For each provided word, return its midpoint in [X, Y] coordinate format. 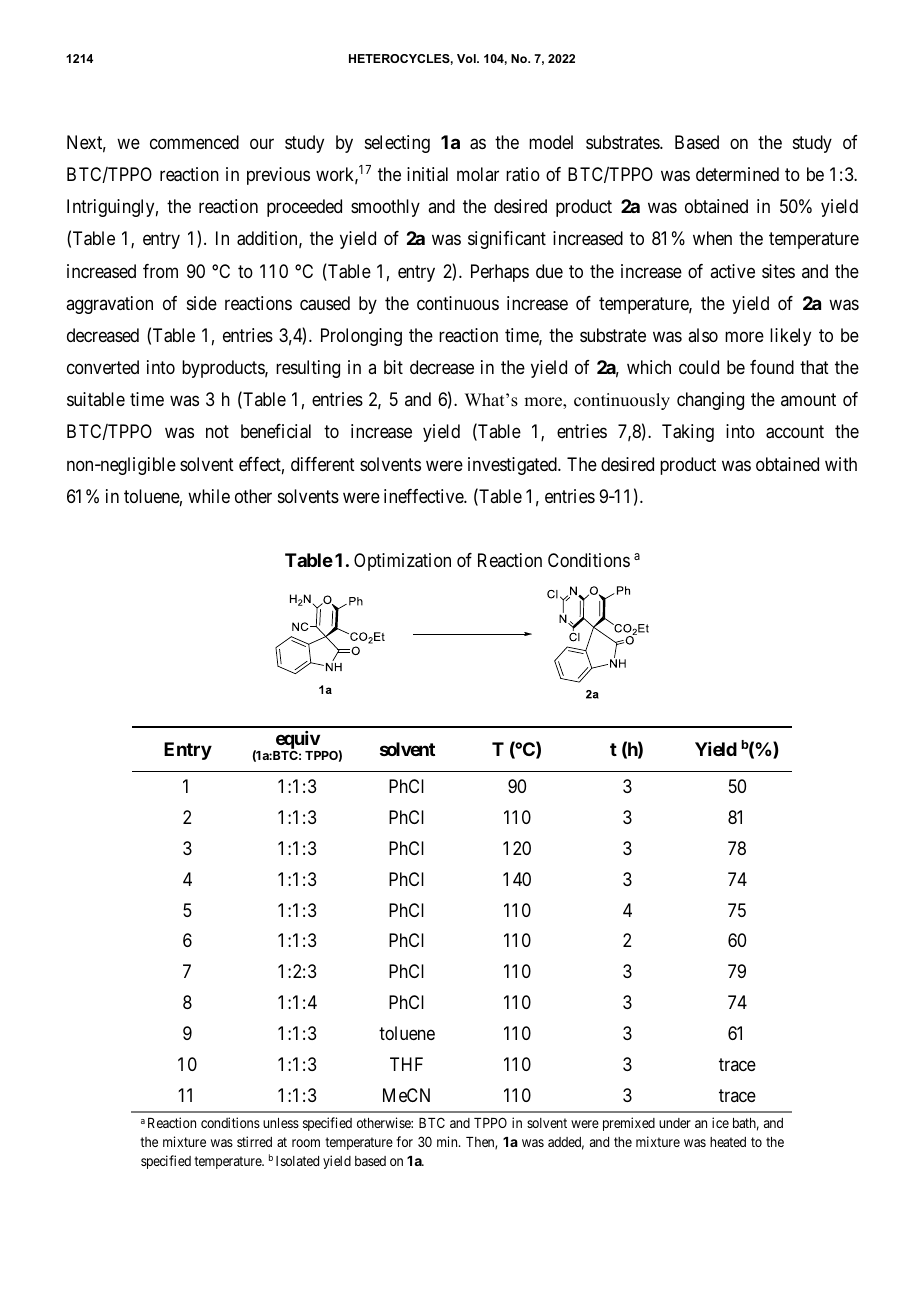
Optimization [402, 562]
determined [737, 174]
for [404, 1141]
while [209, 496]
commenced [194, 142]
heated [728, 1142]
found [772, 367]
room [306, 1143]
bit [393, 367]
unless [281, 1123]
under [675, 1123]
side [202, 303]
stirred [254, 1141]
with [841, 464]
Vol [467, 58]
